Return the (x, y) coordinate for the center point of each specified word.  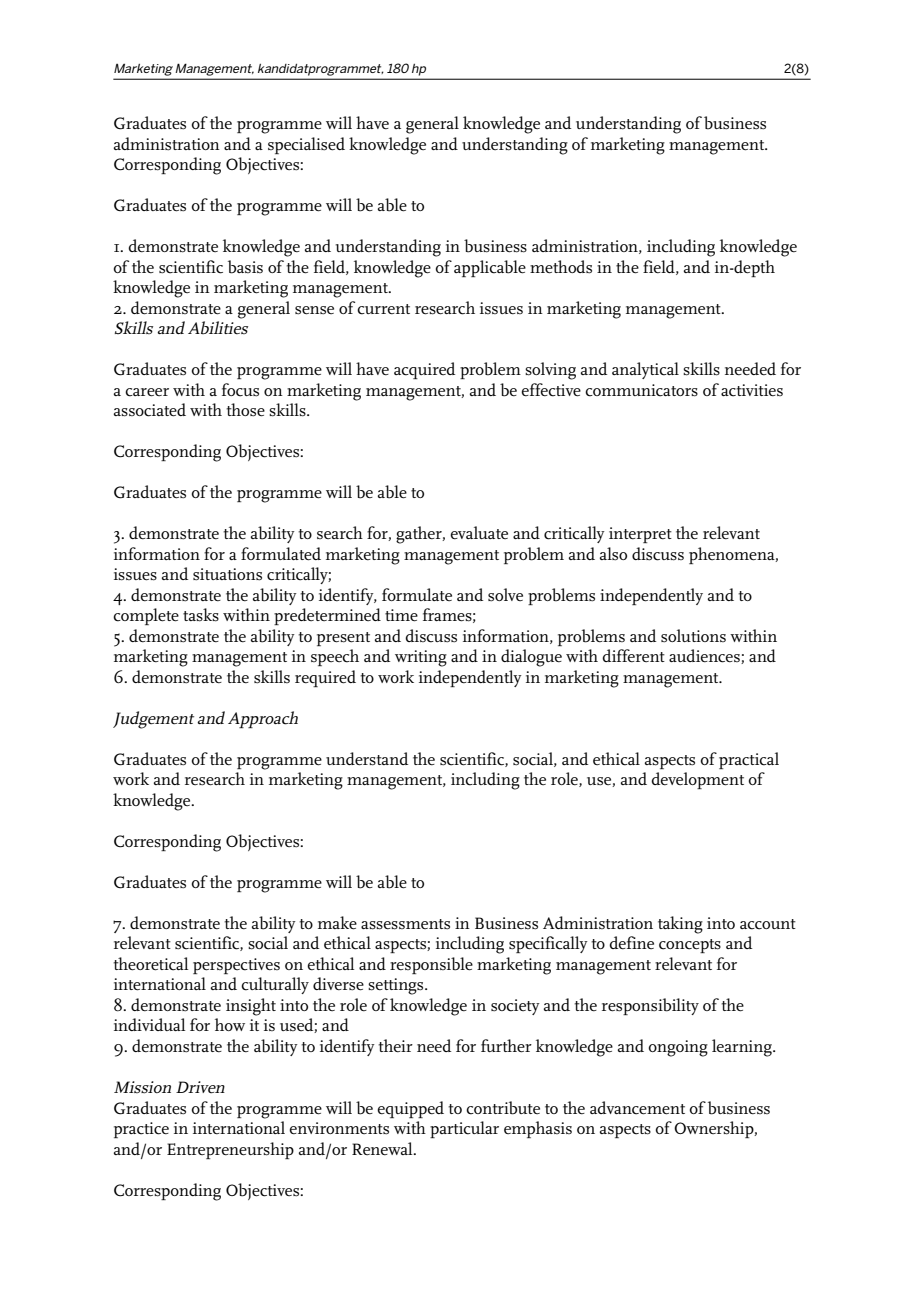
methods (561, 267)
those (245, 410)
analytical (645, 370)
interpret (640, 535)
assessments (405, 924)
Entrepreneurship (230, 1150)
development (697, 780)
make (337, 923)
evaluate (479, 532)
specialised (306, 145)
